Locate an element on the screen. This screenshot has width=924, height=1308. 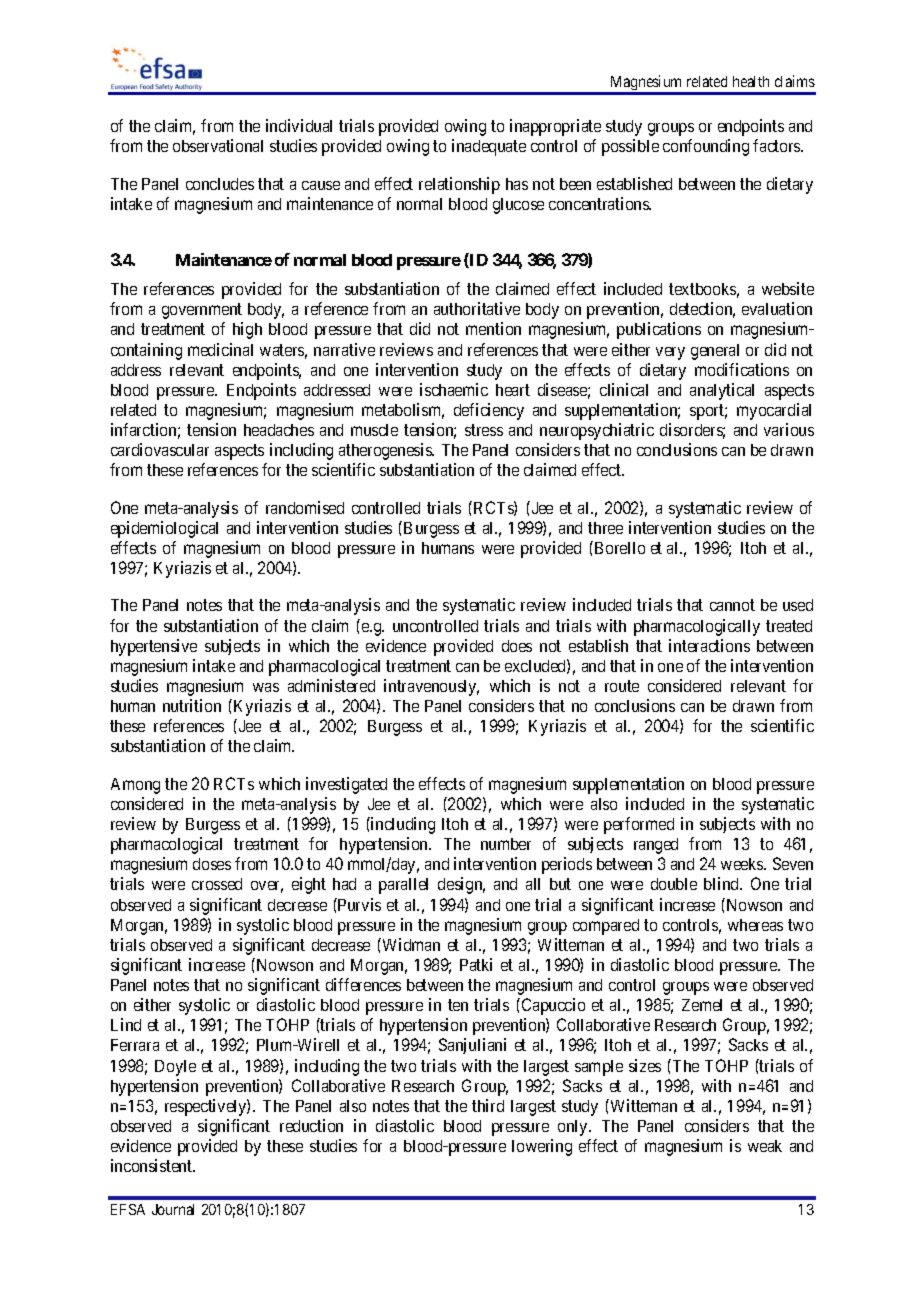
observational is located at coordinates (218, 145).
